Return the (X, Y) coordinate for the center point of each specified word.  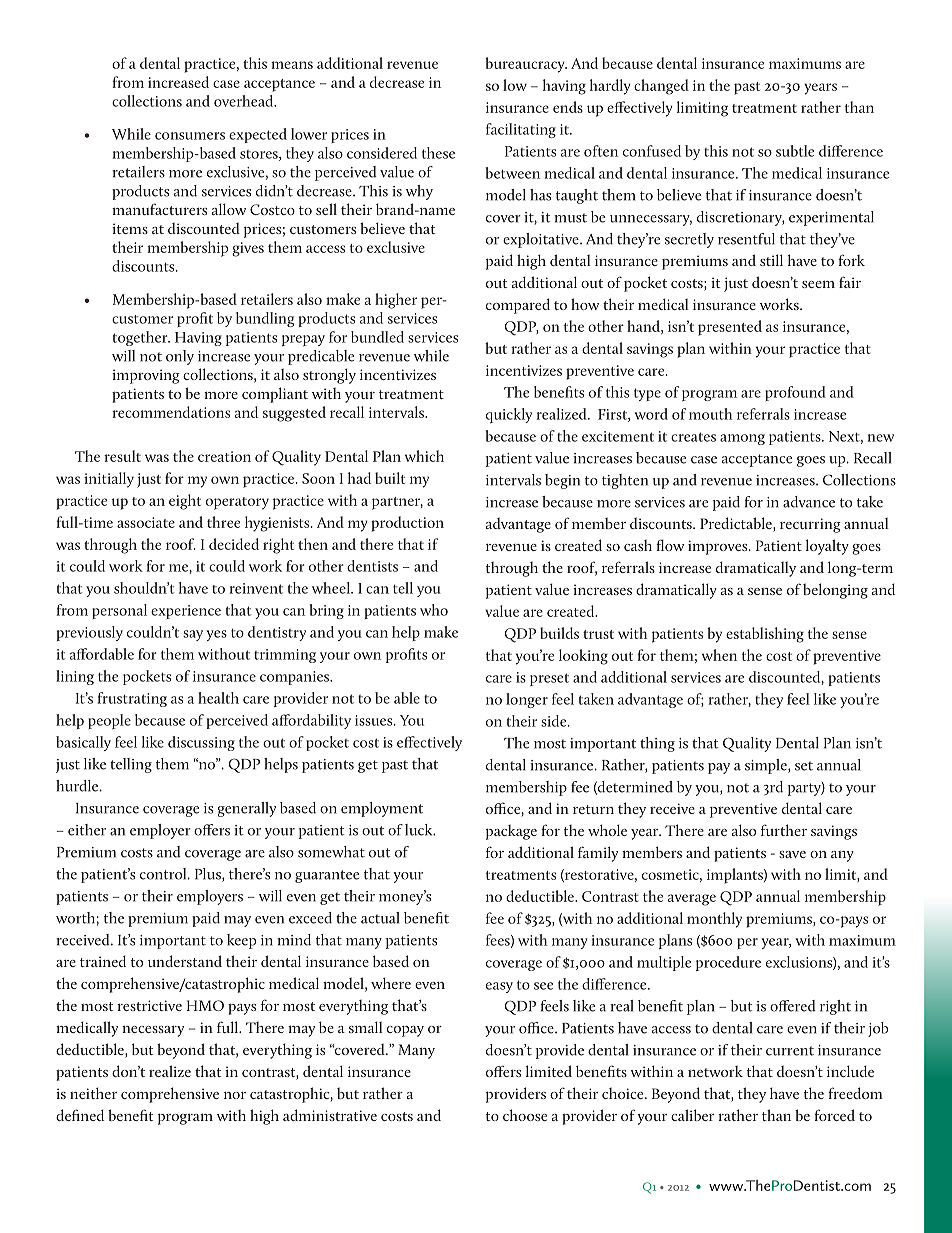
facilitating (521, 130)
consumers (190, 136)
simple (767, 766)
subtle (795, 151)
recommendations (171, 412)
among (742, 439)
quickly (509, 415)
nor (235, 1095)
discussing (201, 743)
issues (375, 720)
